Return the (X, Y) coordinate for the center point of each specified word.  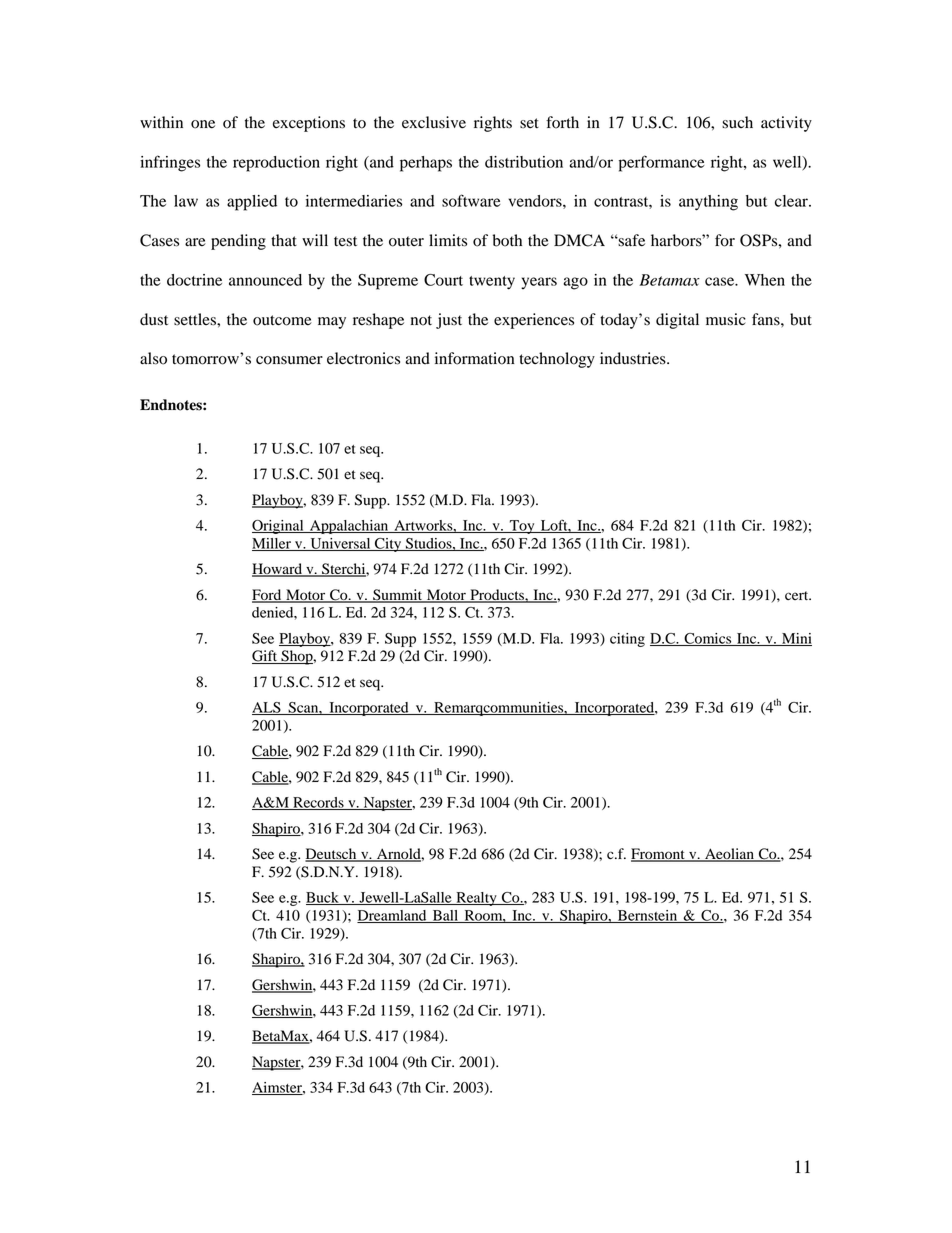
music (726, 319)
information (475, 358)
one (203, 124)
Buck (323, 898)
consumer (289, 360)
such (737, 122)
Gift (266, 657)
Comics (708, 639)
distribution (524, 162)
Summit (397, 595)
